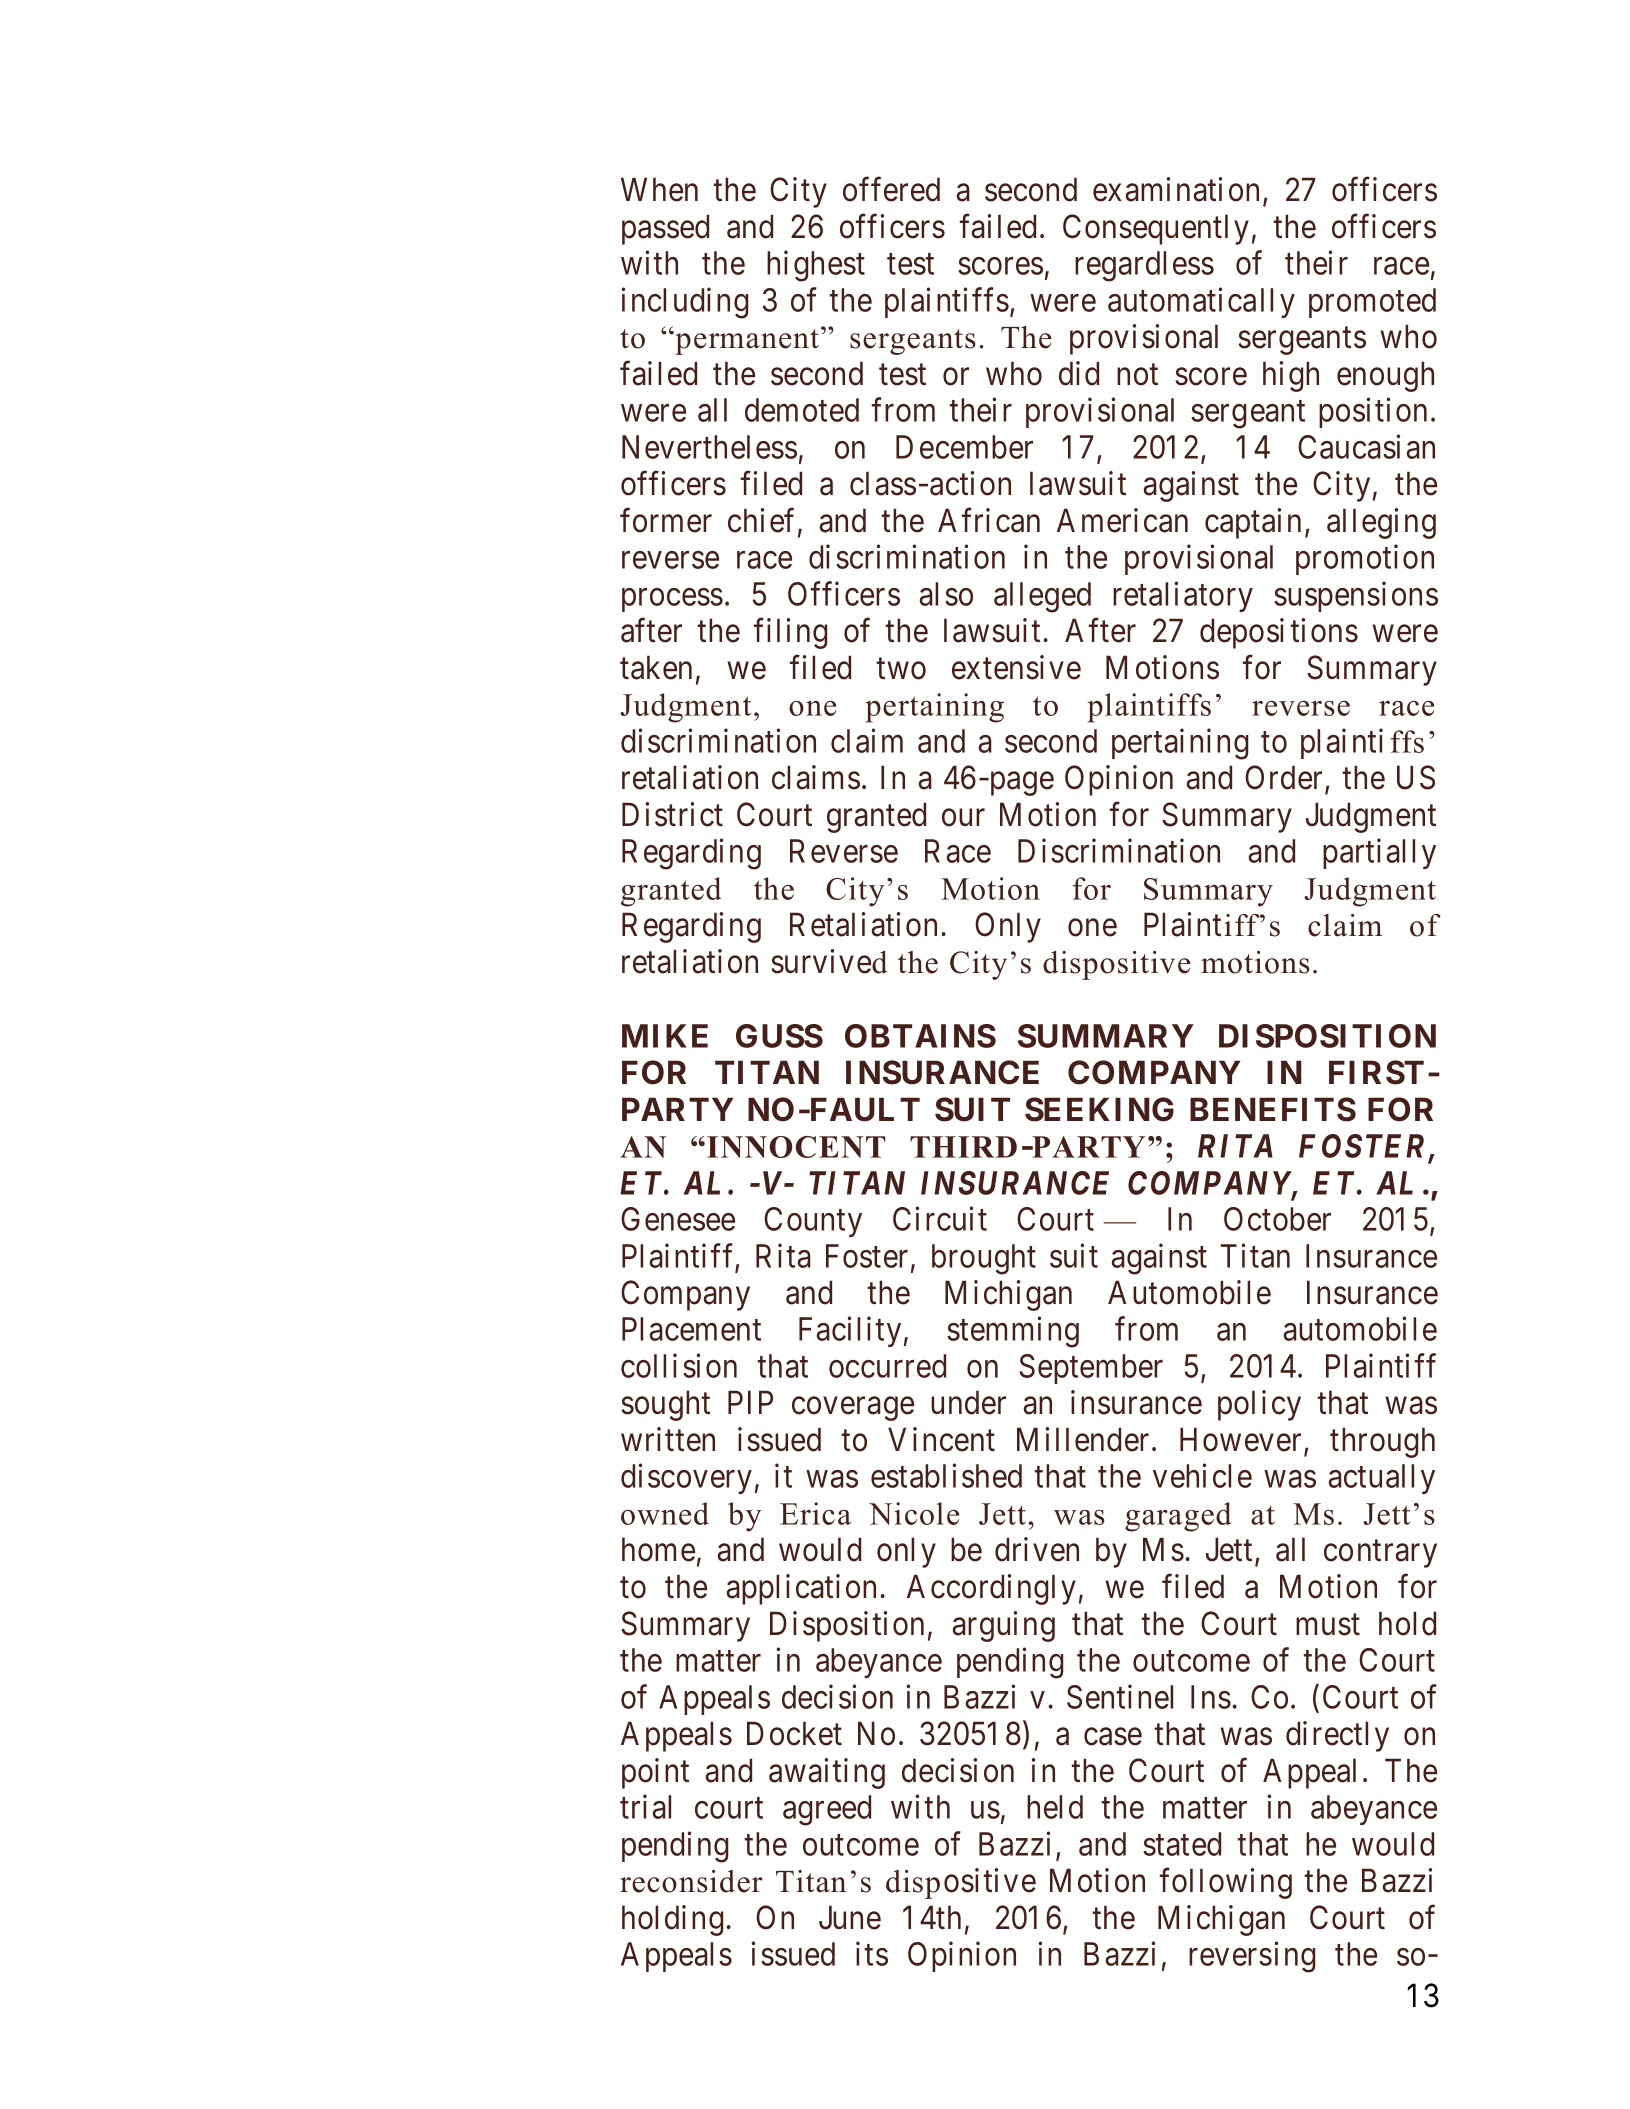  I want to click on Order, so click(1283, 777).
